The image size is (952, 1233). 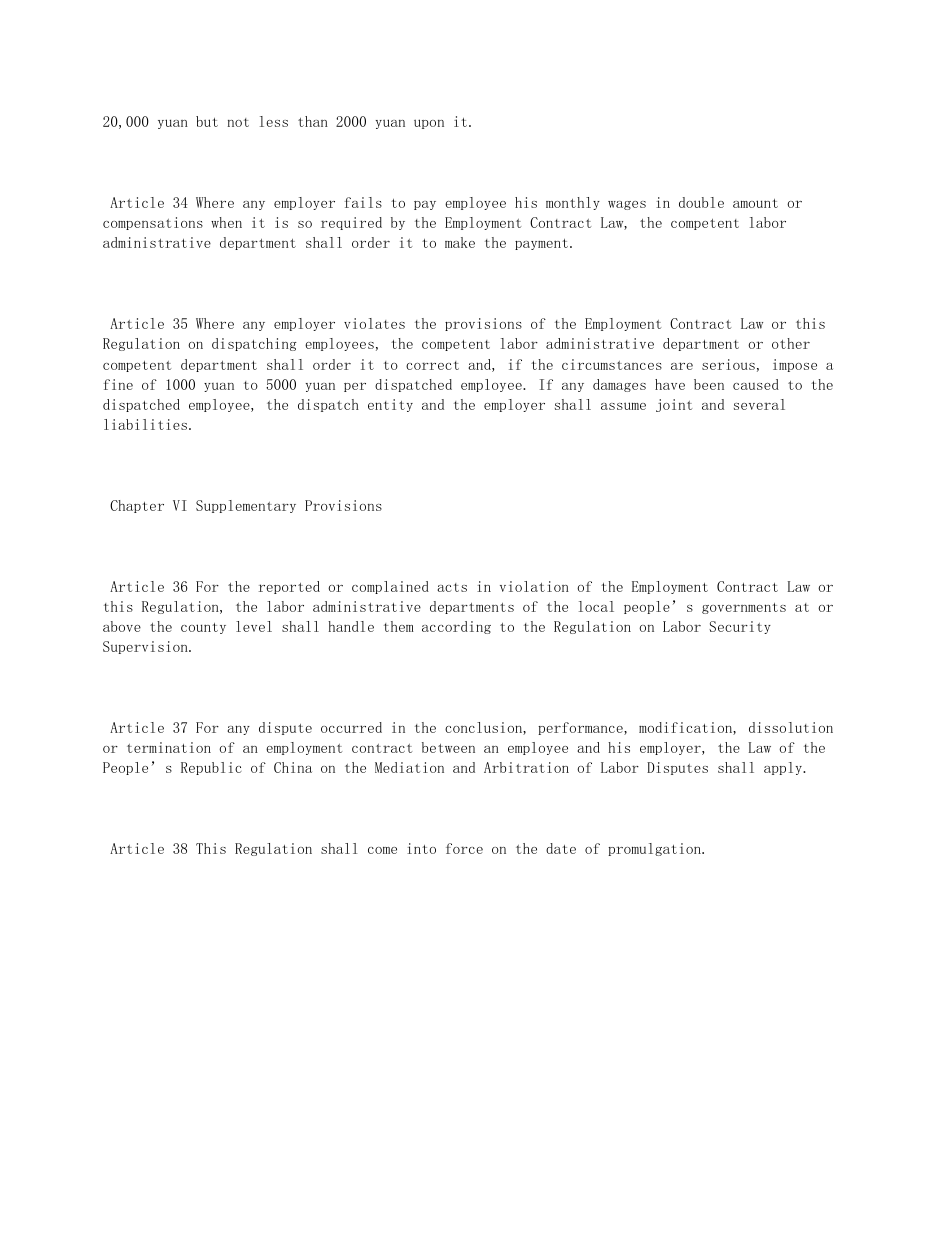 What do you see at coordinates (429, 124) in the document?
I see `upon` at bounding box center [429, 124].
